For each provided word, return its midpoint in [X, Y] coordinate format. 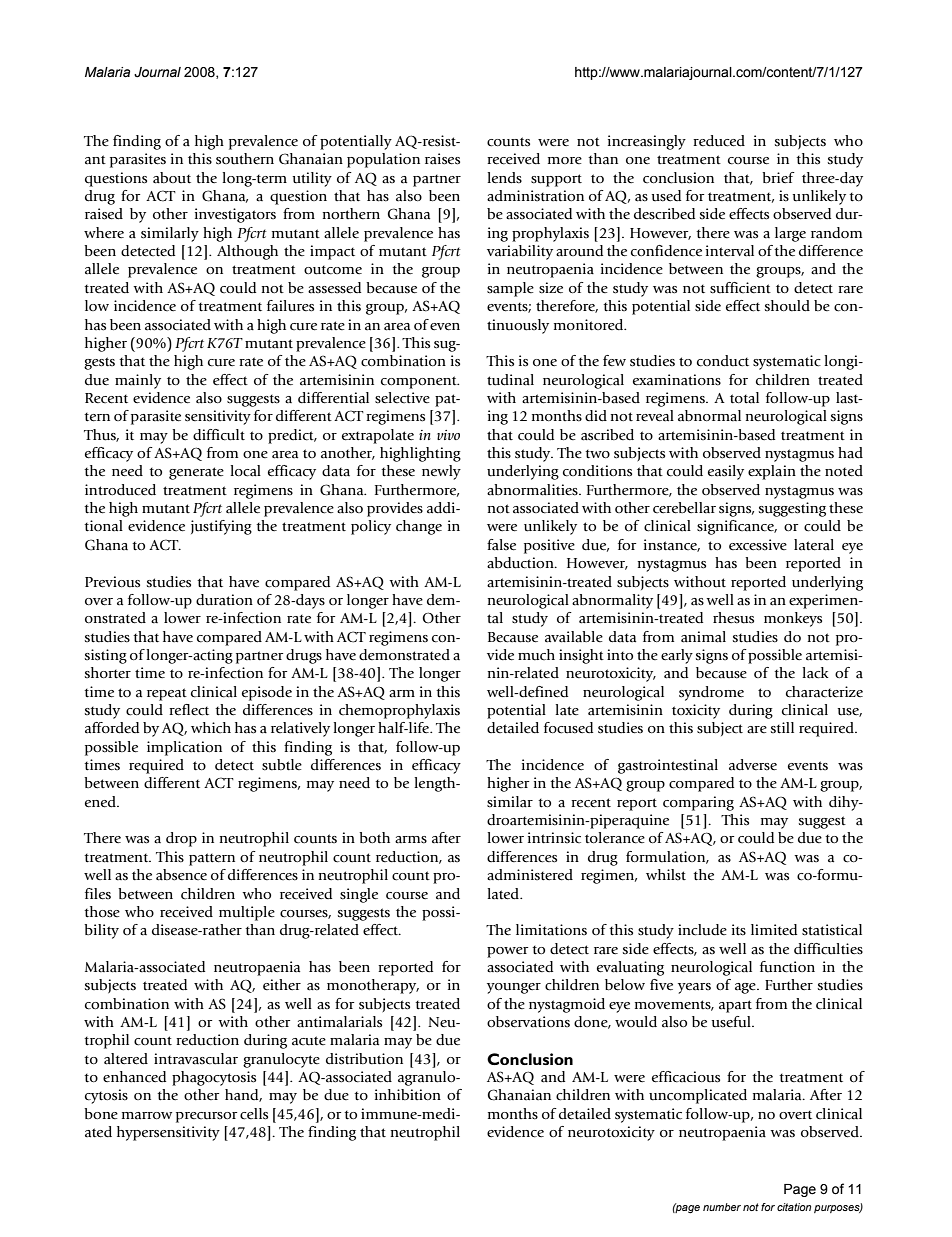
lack [815, 673]
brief [778, 177]
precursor [206, 1117]
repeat [167, 694]
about [172, 178]
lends [504, 178]
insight [581, 656]
